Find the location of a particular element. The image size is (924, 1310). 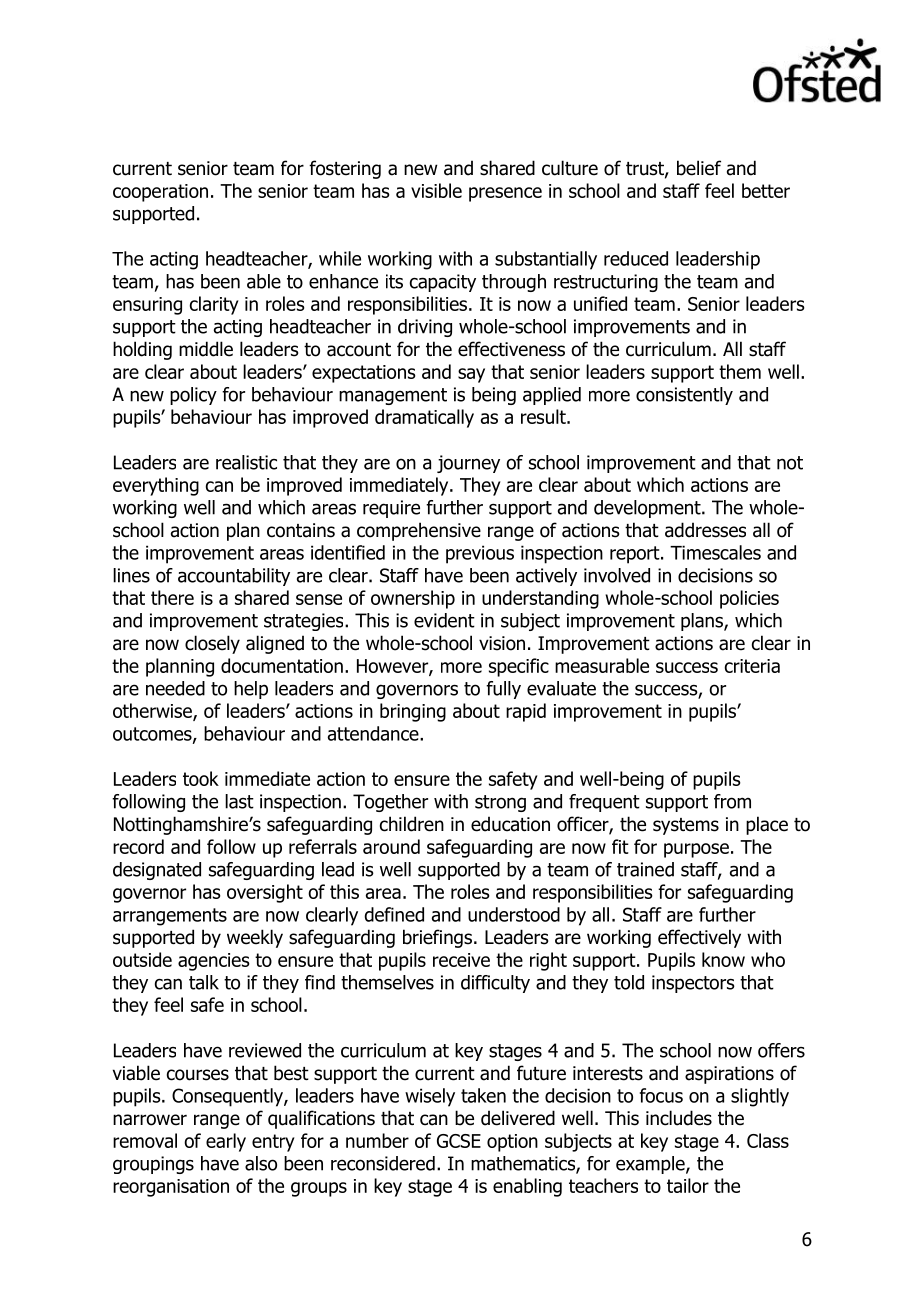

last is located at coordinates (239, 801).
